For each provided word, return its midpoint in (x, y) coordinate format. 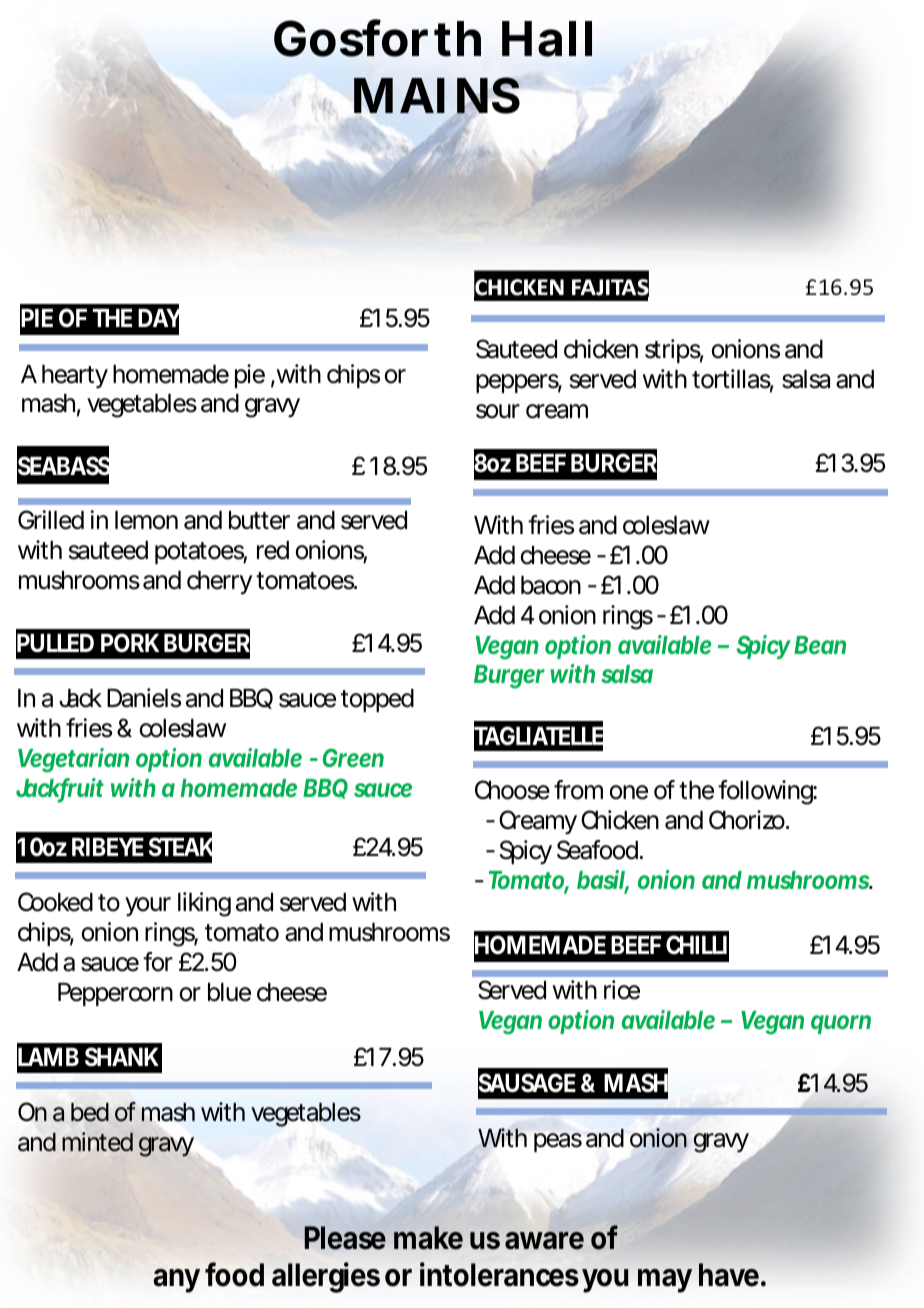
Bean (820, 645)
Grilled (51, 520)
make (428, 1238)
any (176, 1281)
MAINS (437, 97)
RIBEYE (108, 846)
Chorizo (748, 820)
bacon (551, 585)
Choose (512, 790)
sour (498, 411)
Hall (547, 39)
